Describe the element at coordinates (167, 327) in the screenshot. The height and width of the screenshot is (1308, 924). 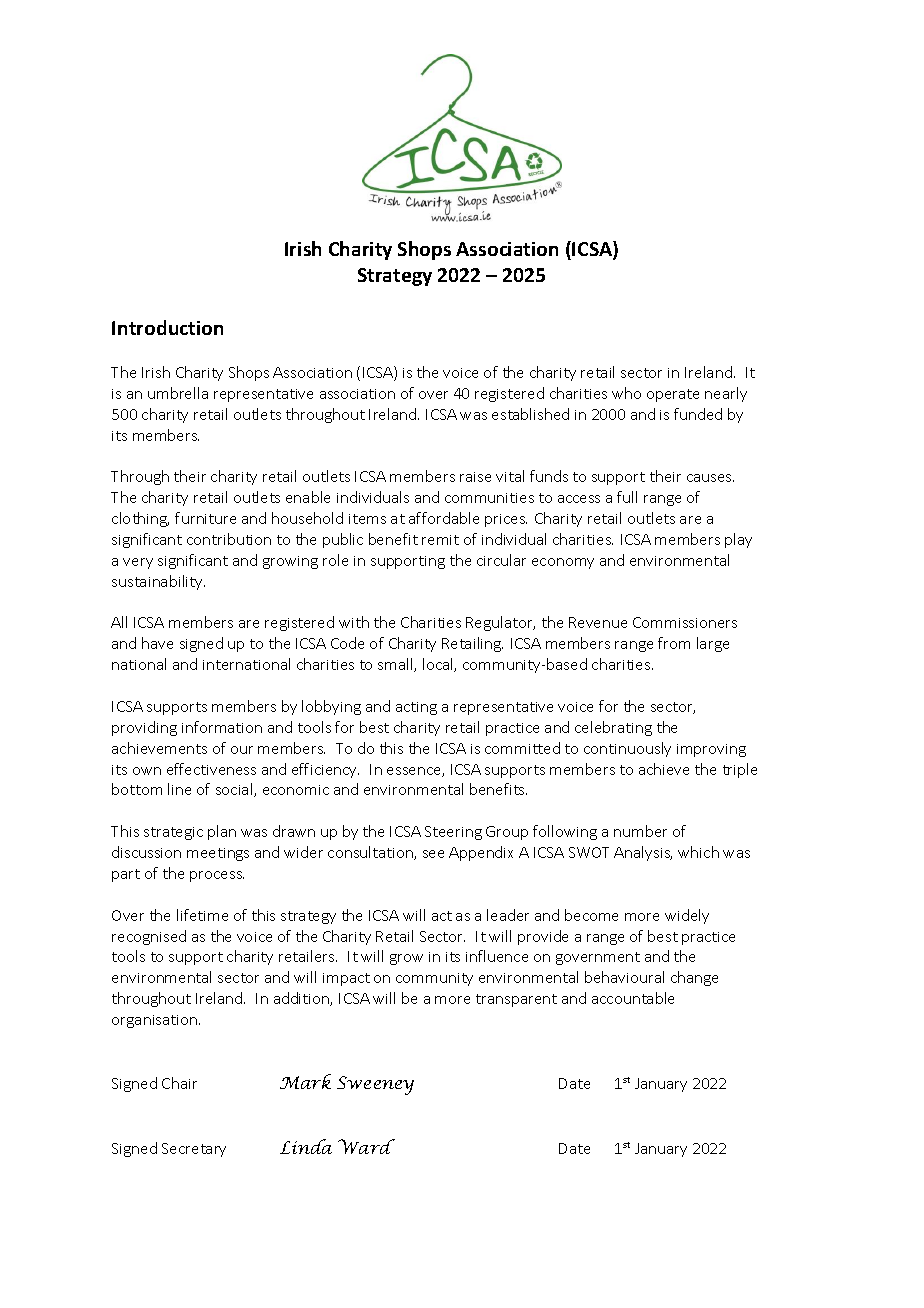
I see `Introduction` at that location.
